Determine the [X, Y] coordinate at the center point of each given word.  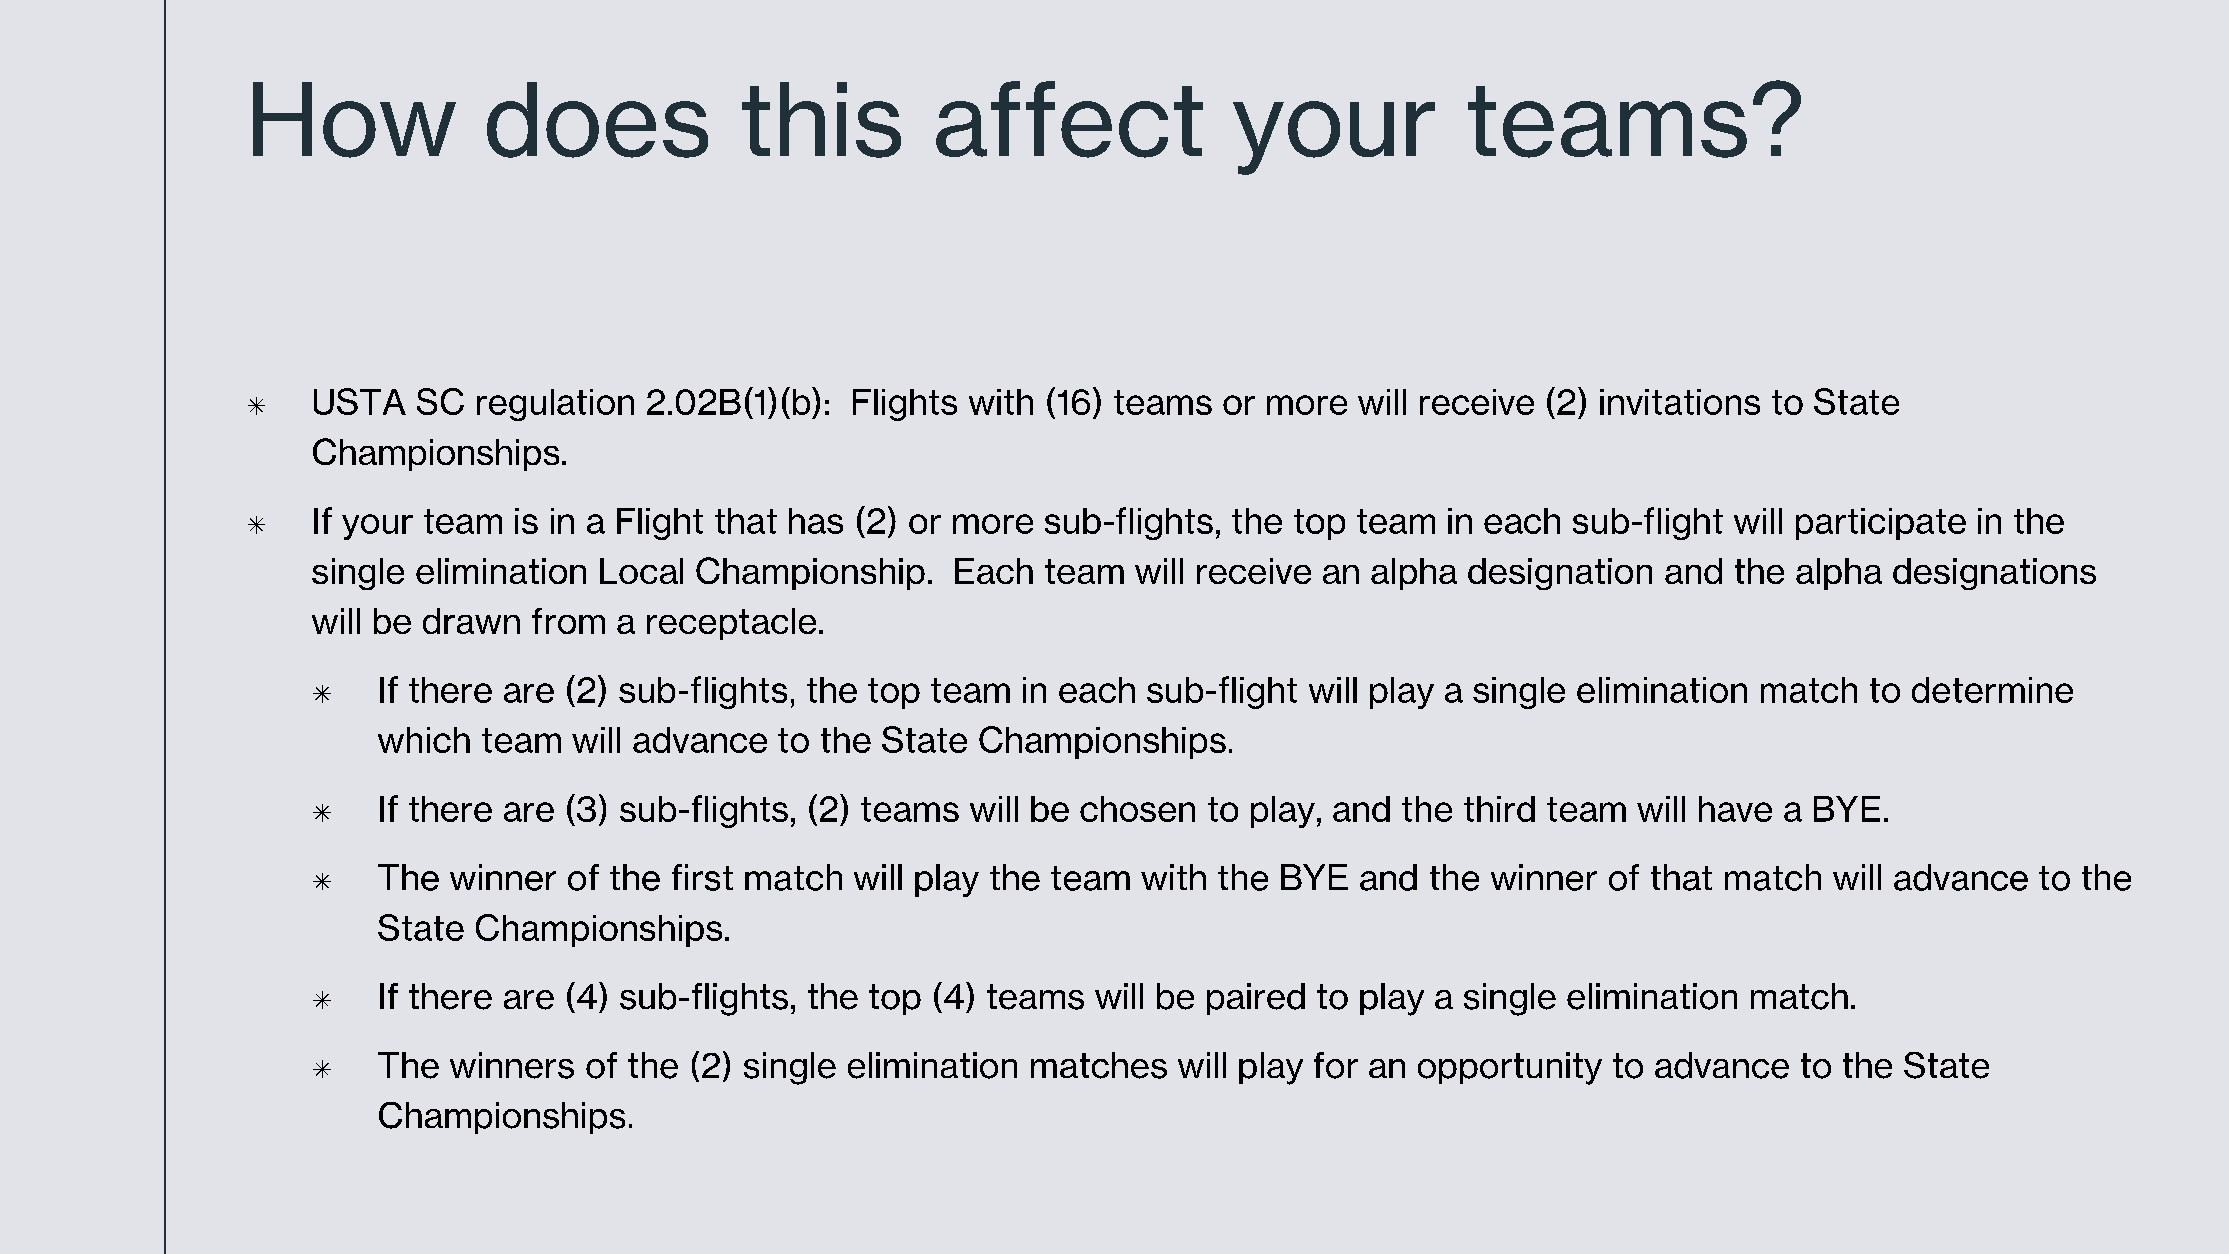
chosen [1137, 809]
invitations [1680, 402]
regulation [555, 405]
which [424, 740]
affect [1069, 119]
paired [1256, 999]
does [597, 120]
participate [1881, 524]
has [816, 521]
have [1735, 809]
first [702, 877]
